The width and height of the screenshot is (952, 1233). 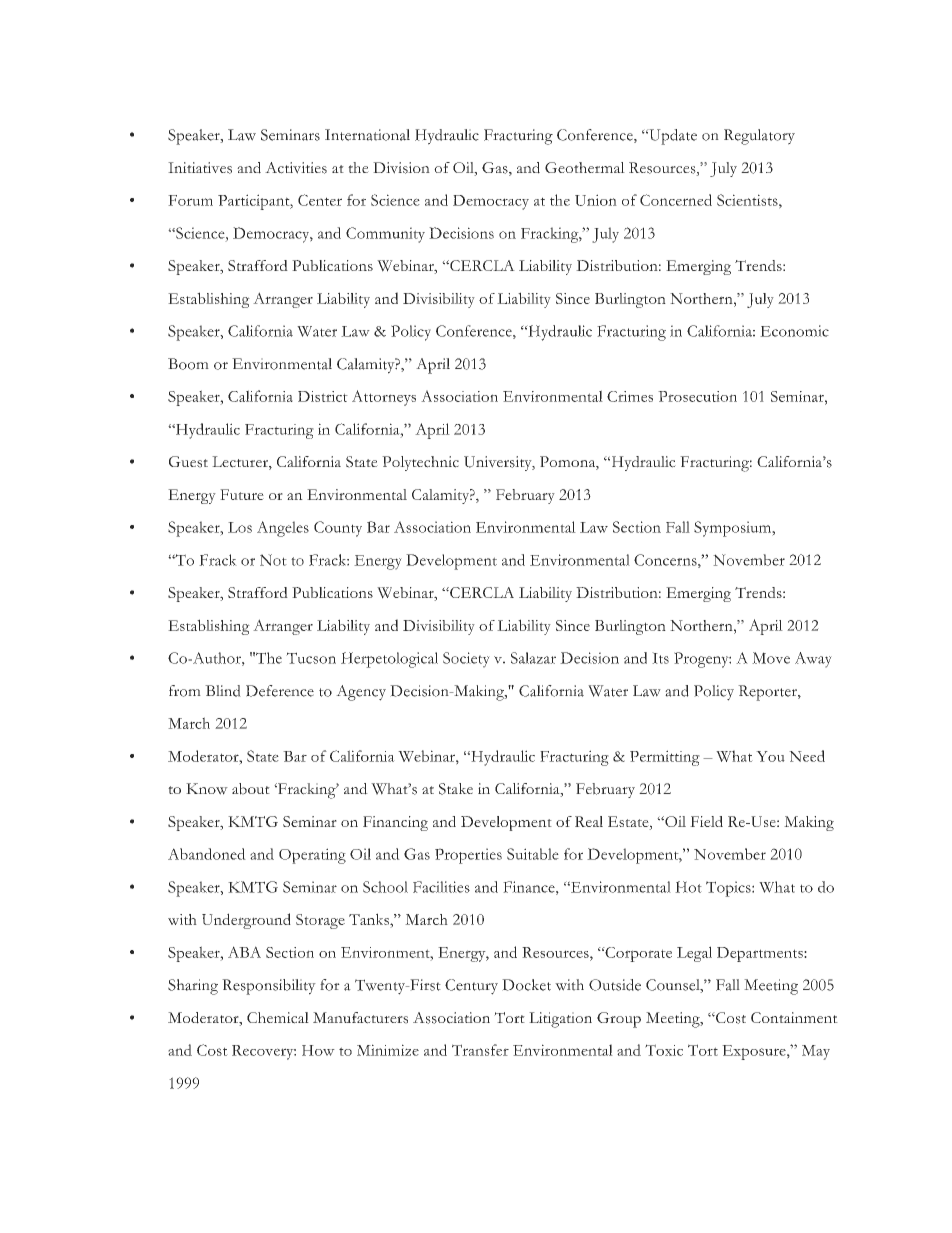 What do you see at coordinates (759, 137) in the screenshot?
I see `Regulatory` at bounding box center [759, 137].
